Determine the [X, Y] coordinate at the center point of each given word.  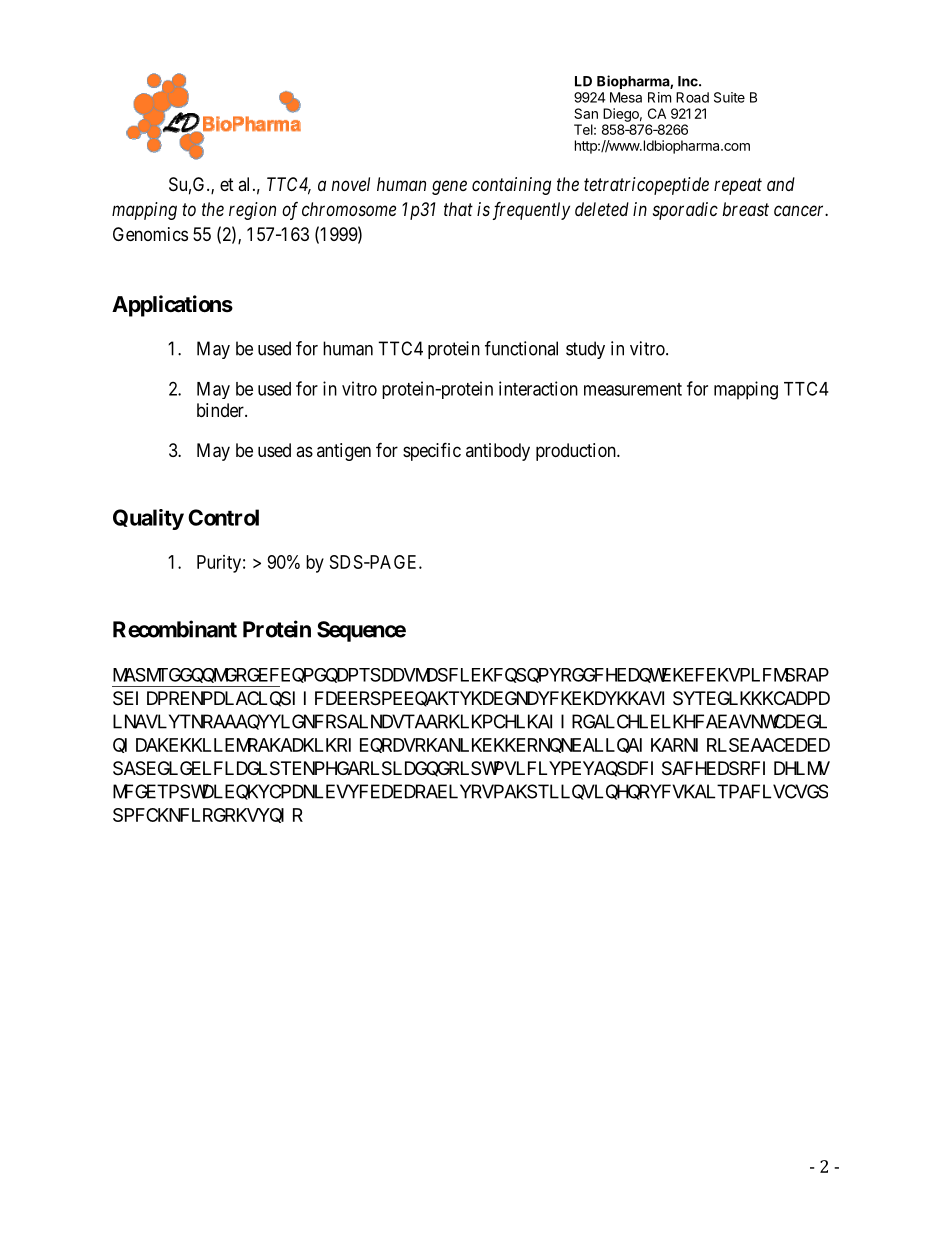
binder [221, 410]
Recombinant [175, 629]
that [458, 209]
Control [223, 517]
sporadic [685, 211]
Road [692, 97]
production [577, 452]
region [252, 211]
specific [432, 451]
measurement [633, 389]
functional [521, 348]
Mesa [626, 97]
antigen [344, 452]
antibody [498, 452]
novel [350, 184]
